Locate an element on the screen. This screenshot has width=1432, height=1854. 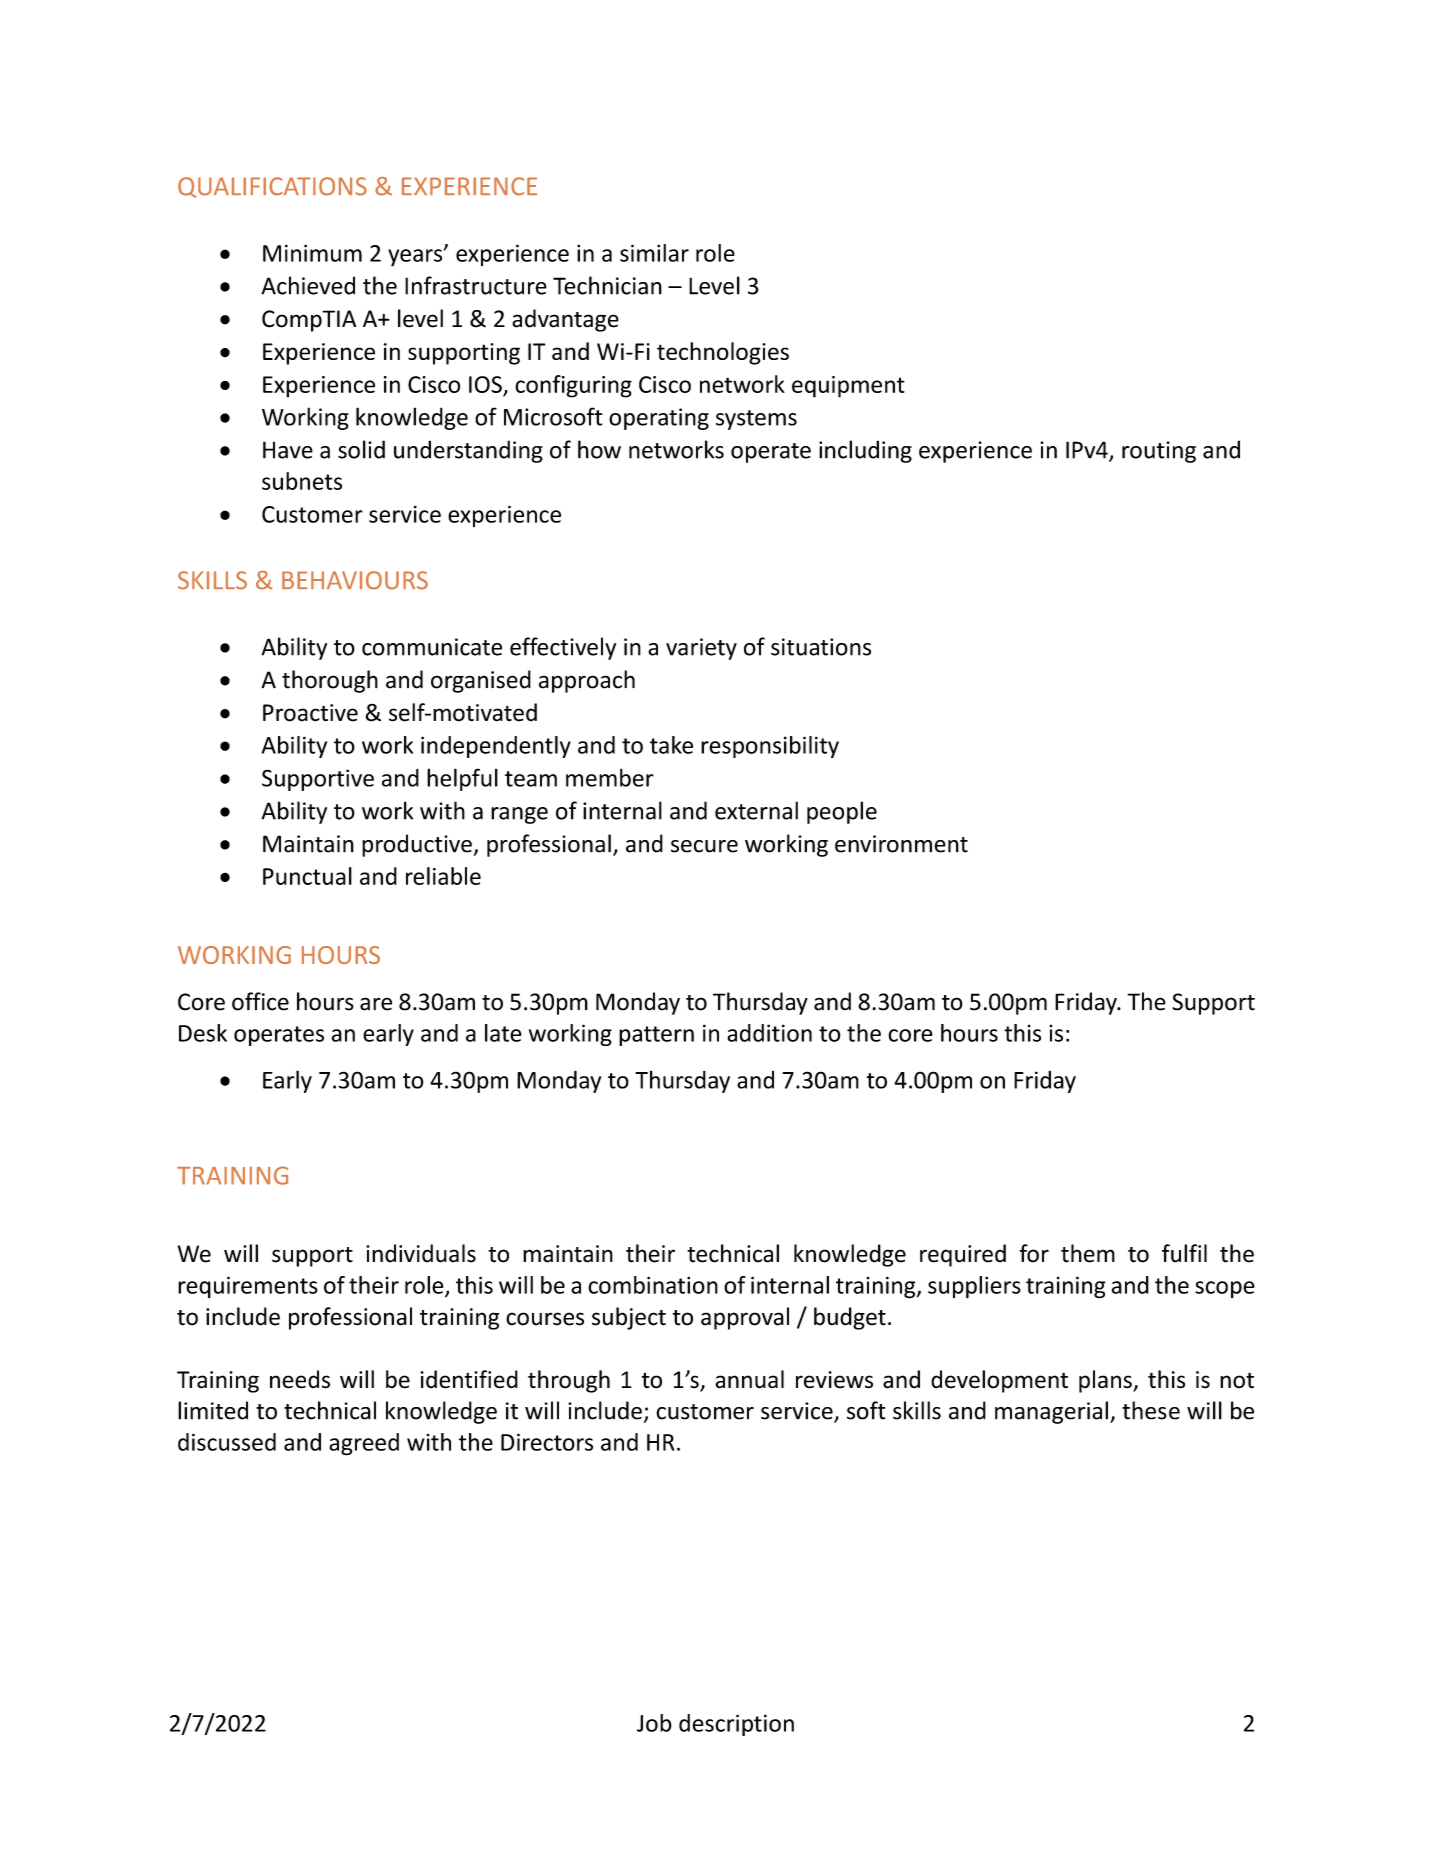
individuals is located at coordinates (421, 1253).
